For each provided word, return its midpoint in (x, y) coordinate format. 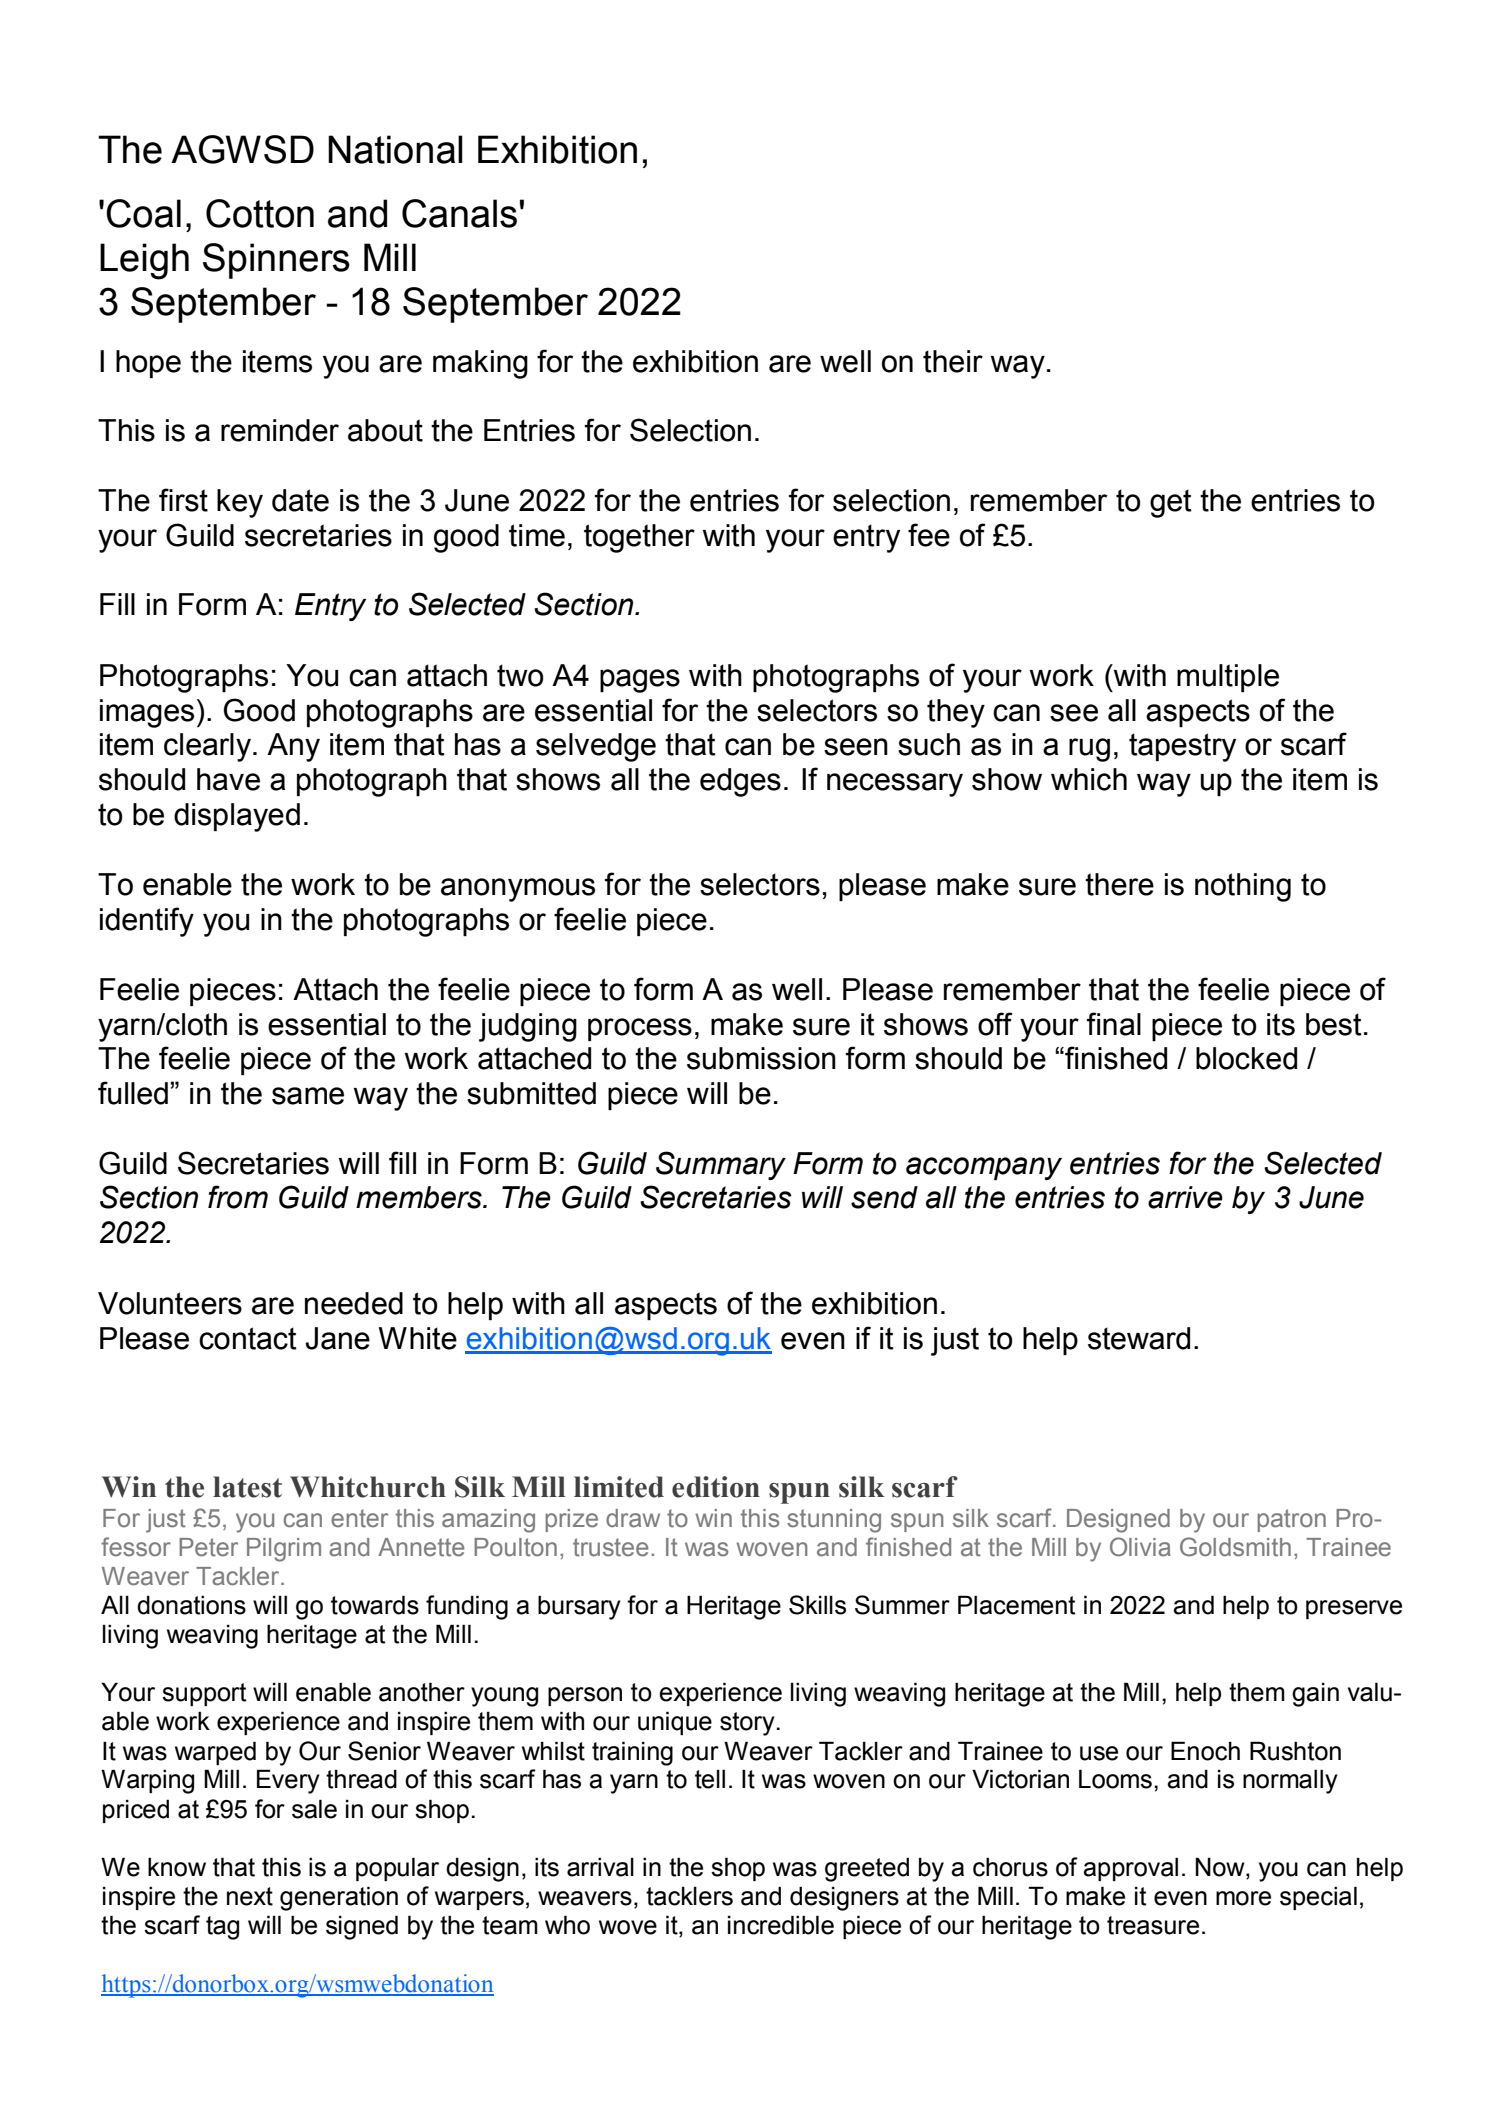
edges (740, 782)
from (238, 1197)
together (639, 538)
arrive (1185, 1197)
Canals (459, 213)
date (300, 500)
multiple (1228, 678)
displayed (237, 817)
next (250, 1896)
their (953, 361)
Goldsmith (1235, 1547)
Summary (721, 1165)
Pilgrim (284, 1550)
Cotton (260, 213)
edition (716, 1487)
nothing (1243, 887)
